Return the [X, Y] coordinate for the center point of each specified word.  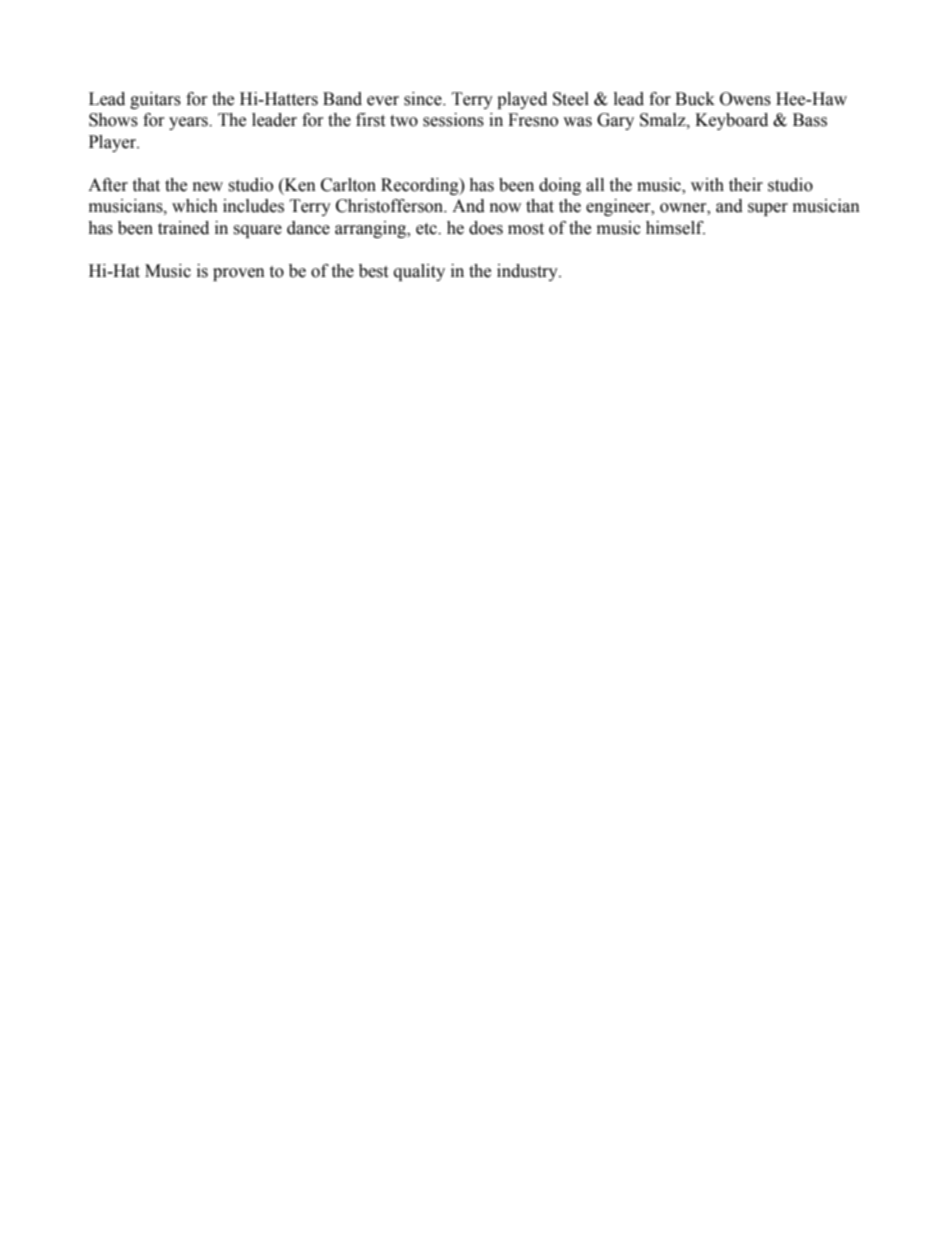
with [707, 185]
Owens [745, 99]
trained [183, 228]
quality [419, 272]
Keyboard [731, 121]
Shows [113, 120]
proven [239, 274]
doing [560, 186]
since [424, 99]
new [208, 187]
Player [114, 143]
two [404, 121]
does [486, 228]
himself [675, 228]
